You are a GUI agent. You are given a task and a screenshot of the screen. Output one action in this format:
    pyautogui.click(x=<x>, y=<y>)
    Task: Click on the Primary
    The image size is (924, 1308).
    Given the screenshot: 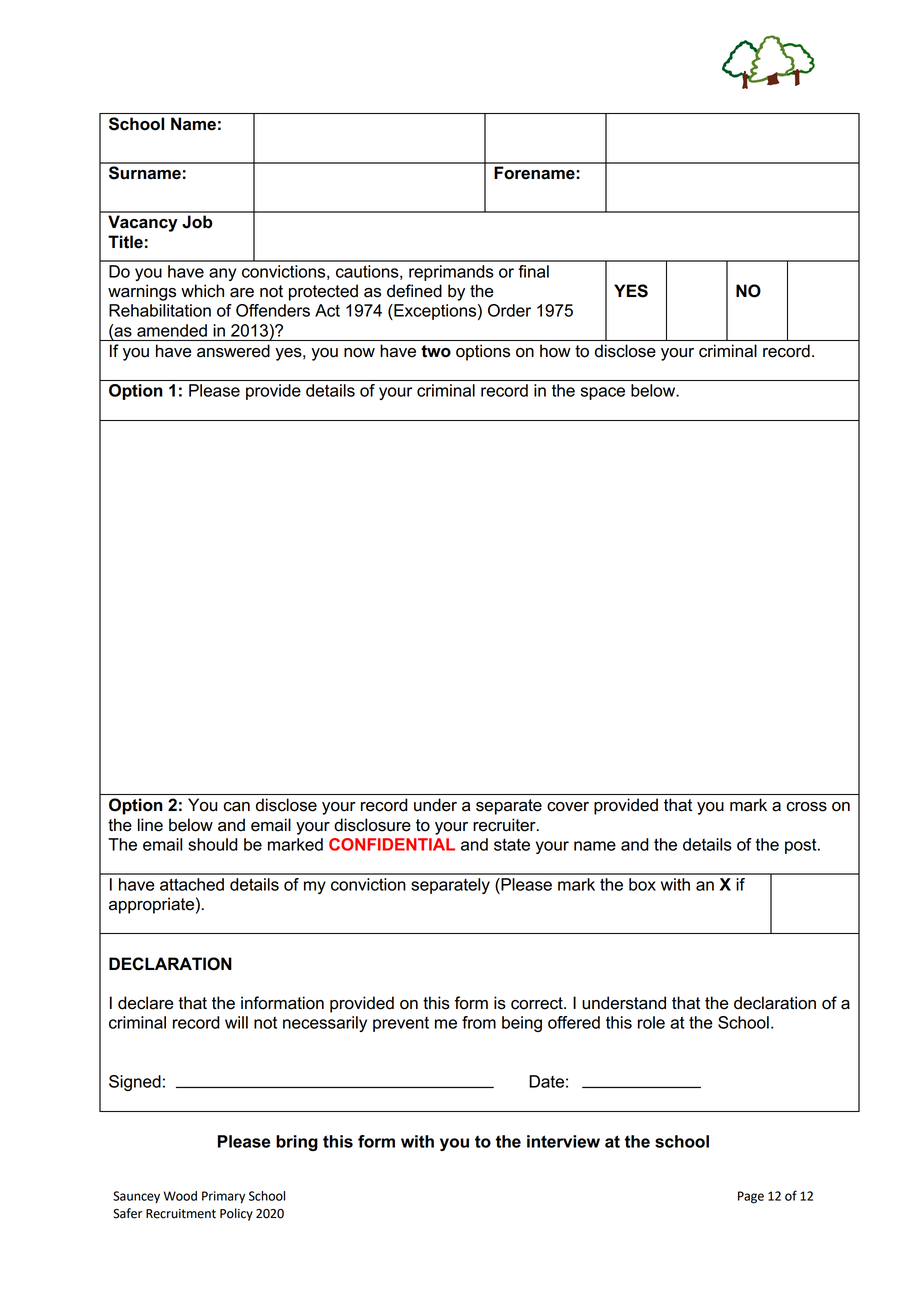 What is the action you would take?
    pyautogui.click(x=223, y=1197)
